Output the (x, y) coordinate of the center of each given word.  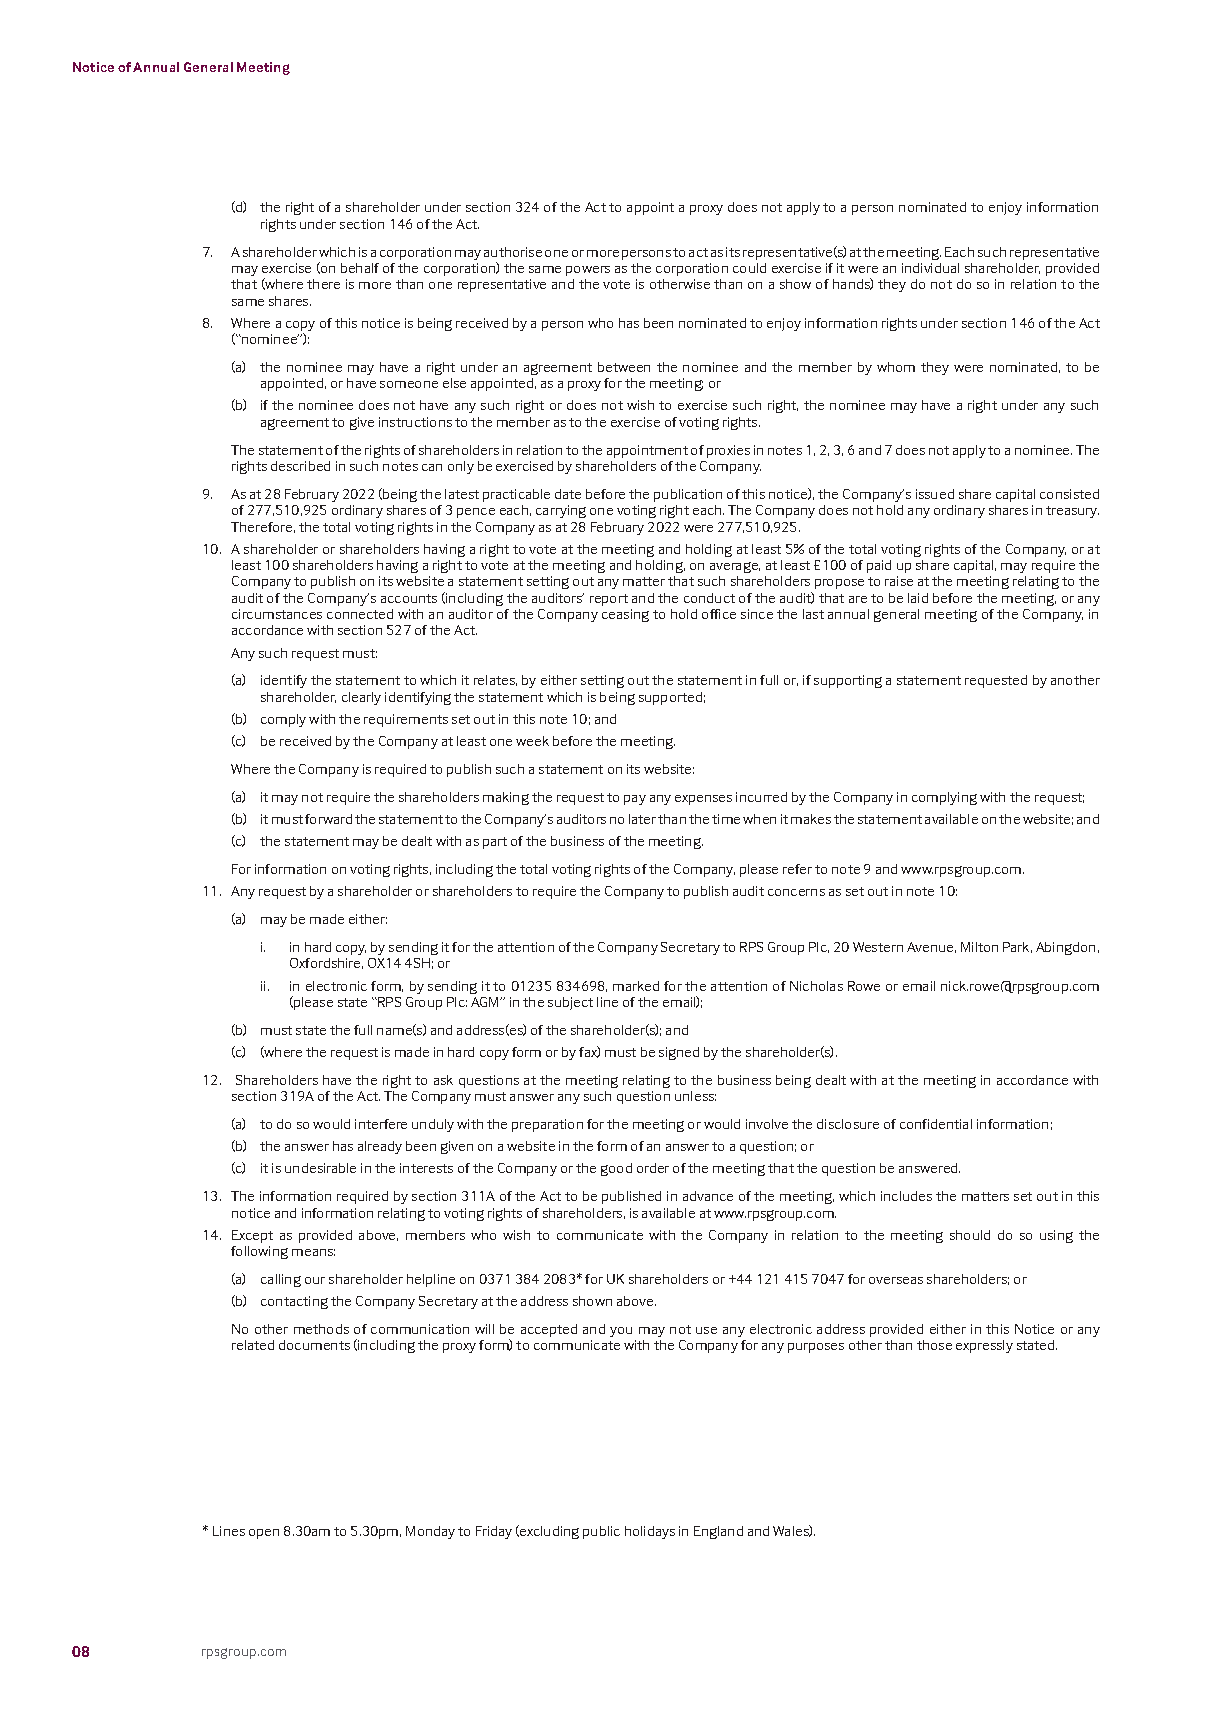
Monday (430, 1532)
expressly (984, 1346)
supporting (848, 681)
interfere (381, 1124)
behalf (360, 268)
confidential (936, 1124)
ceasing (625, 615)
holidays (650, 1532)
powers (588, 271)
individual (930, 268)
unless (695, 1096)
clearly (361, 698)
